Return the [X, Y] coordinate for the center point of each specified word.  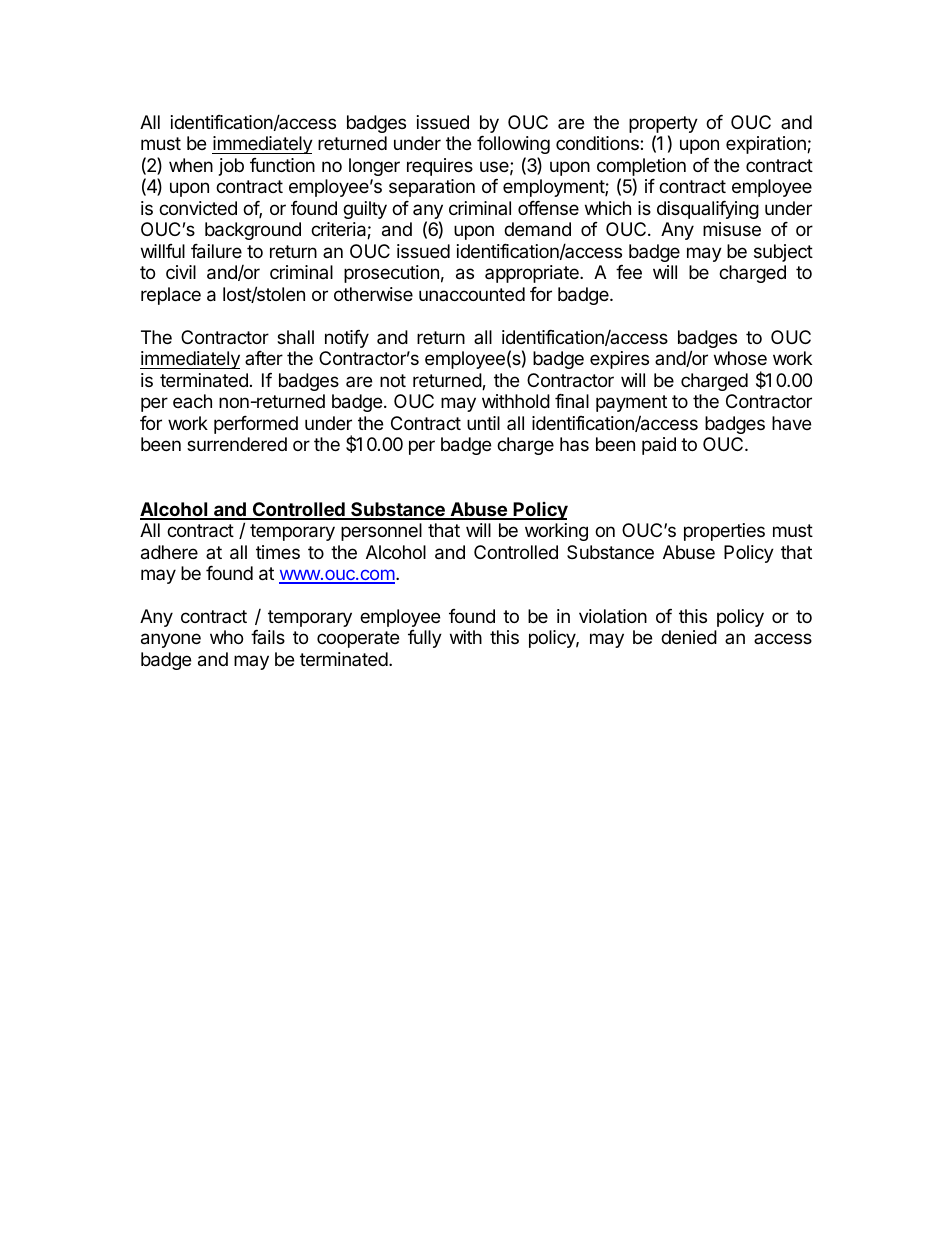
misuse [732, 229]
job [231, 167]
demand [537, 229]
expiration [767, 145]
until [483, 423]
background [253, 231]
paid [659, 446]
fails [268, 637]
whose [740, 358]
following [513, 145]
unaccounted [472, 294]
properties [724, 532]
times [278, 552]
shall [295, 337]
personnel [381, 532]
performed [256, 425]
